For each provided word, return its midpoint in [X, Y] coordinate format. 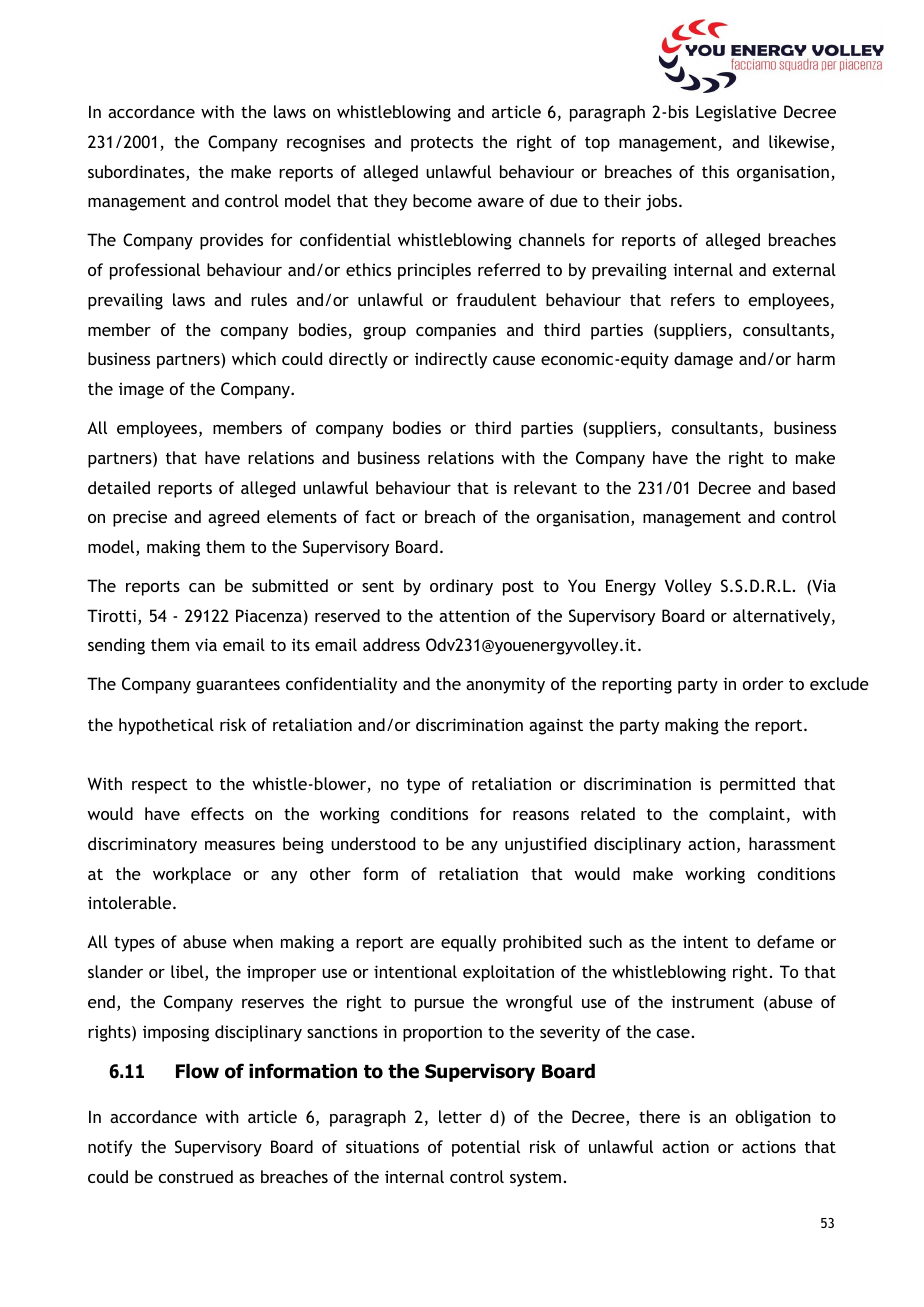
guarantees [238, 686]
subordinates [137, 173]
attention [474, 615]
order [763, 683]
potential [486, 1148]
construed [196, 1176]
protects [442, 144]
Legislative [736, 113]
